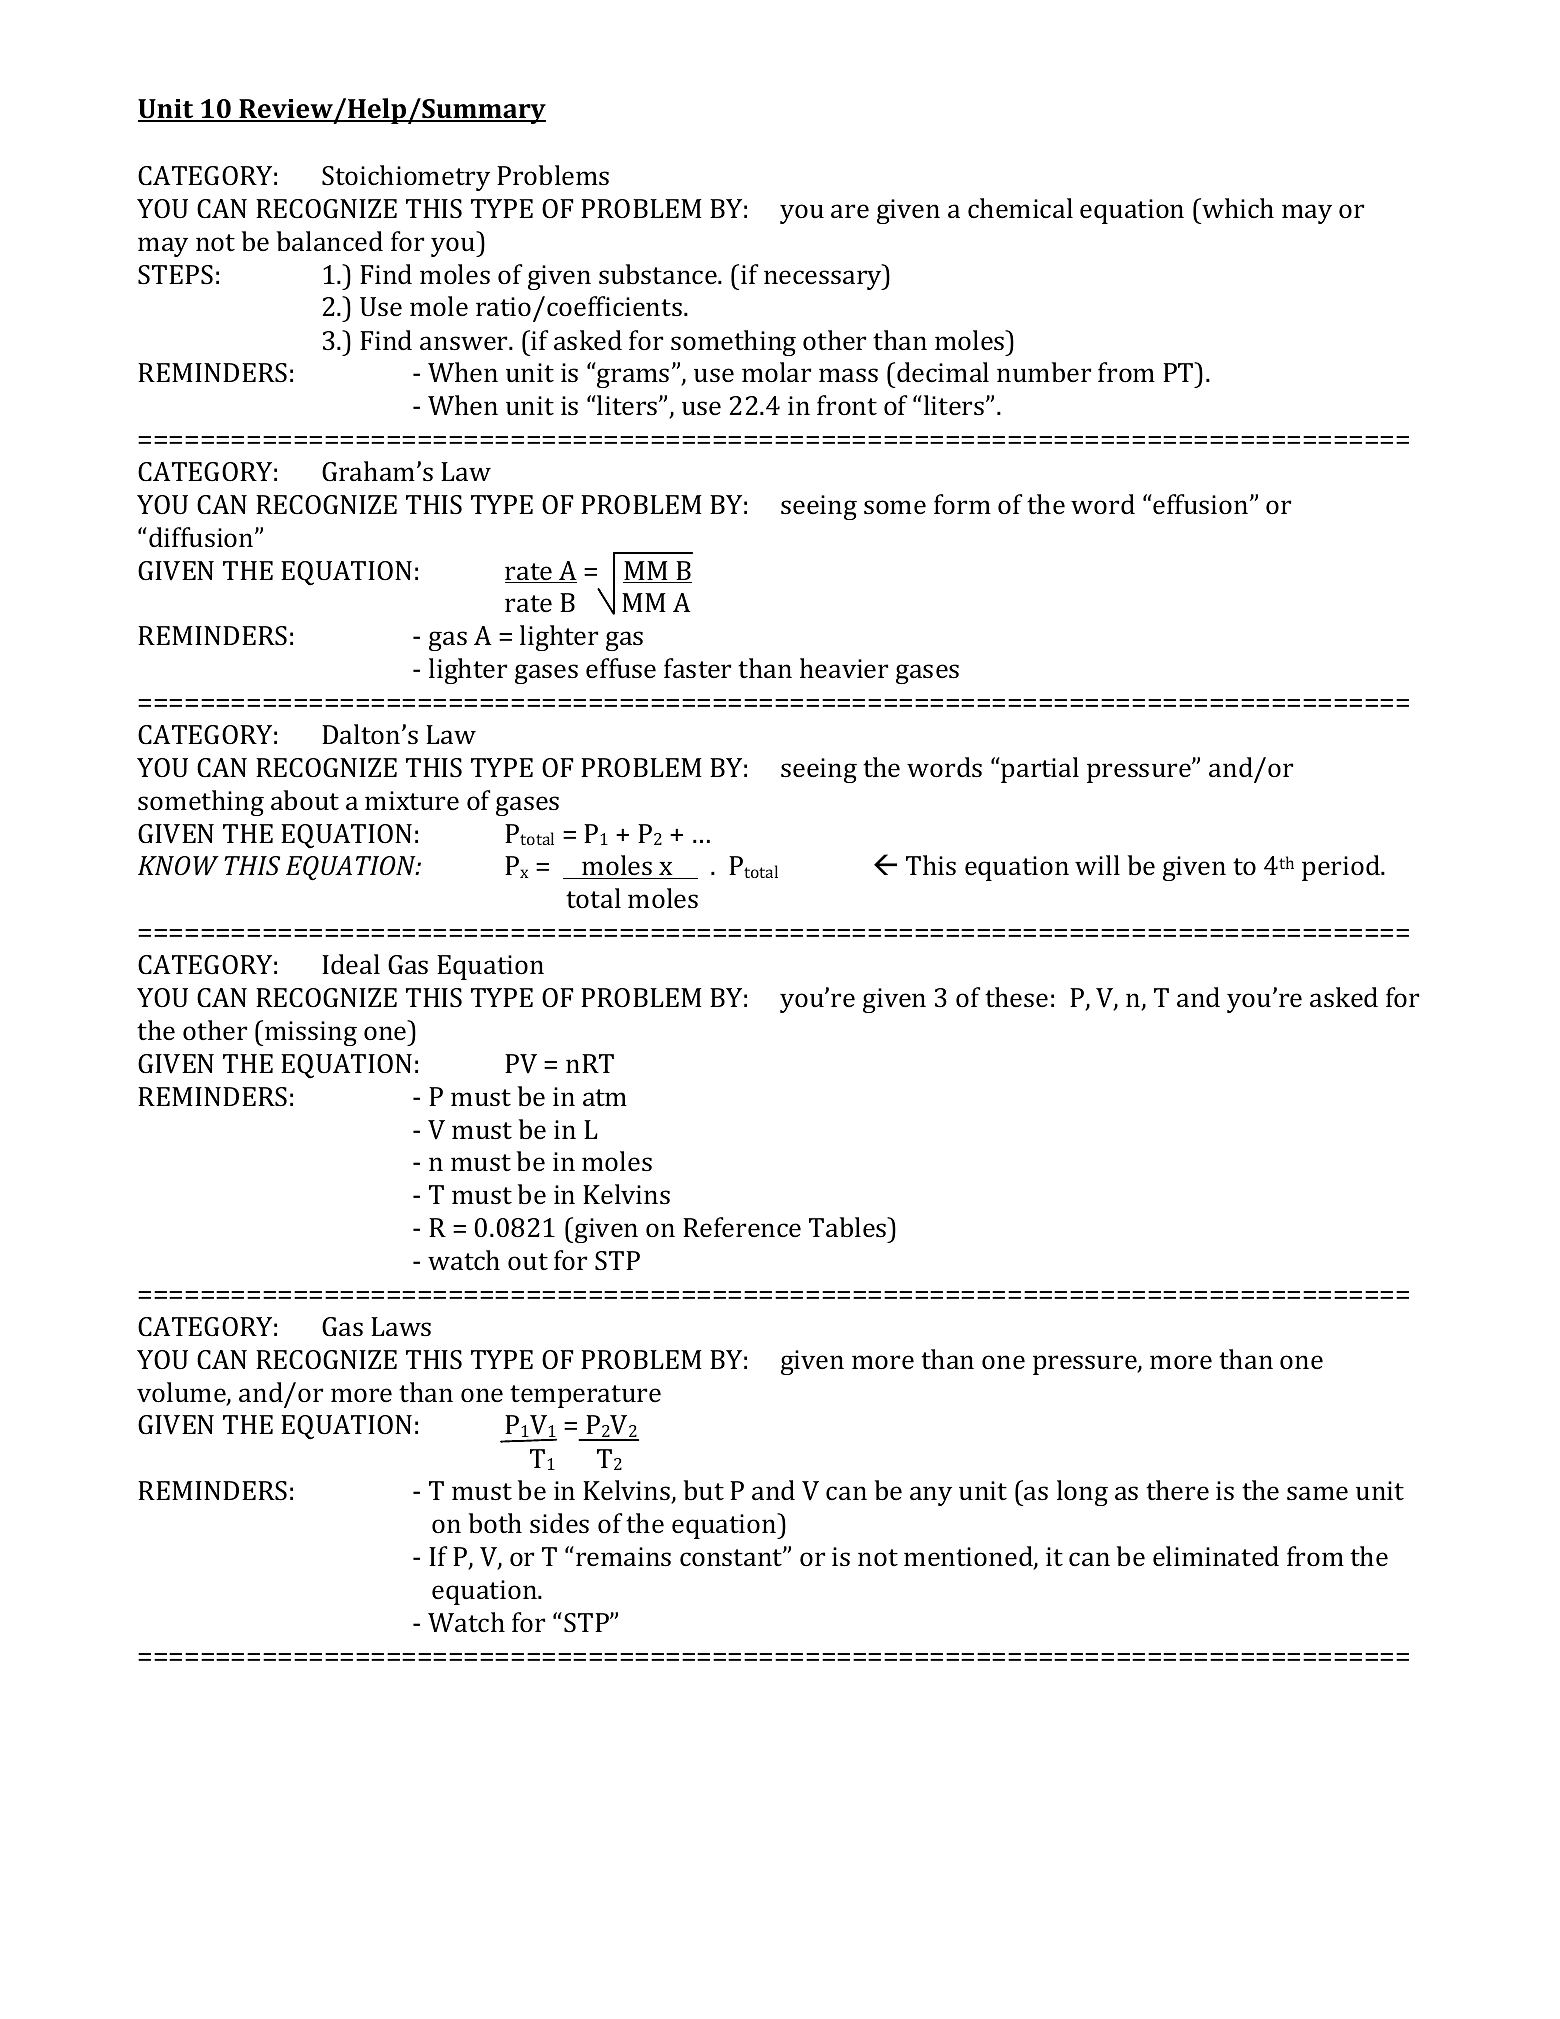  Describe the element at coordinates (697, 668) in the screenshot. I see `faster` at that location.
